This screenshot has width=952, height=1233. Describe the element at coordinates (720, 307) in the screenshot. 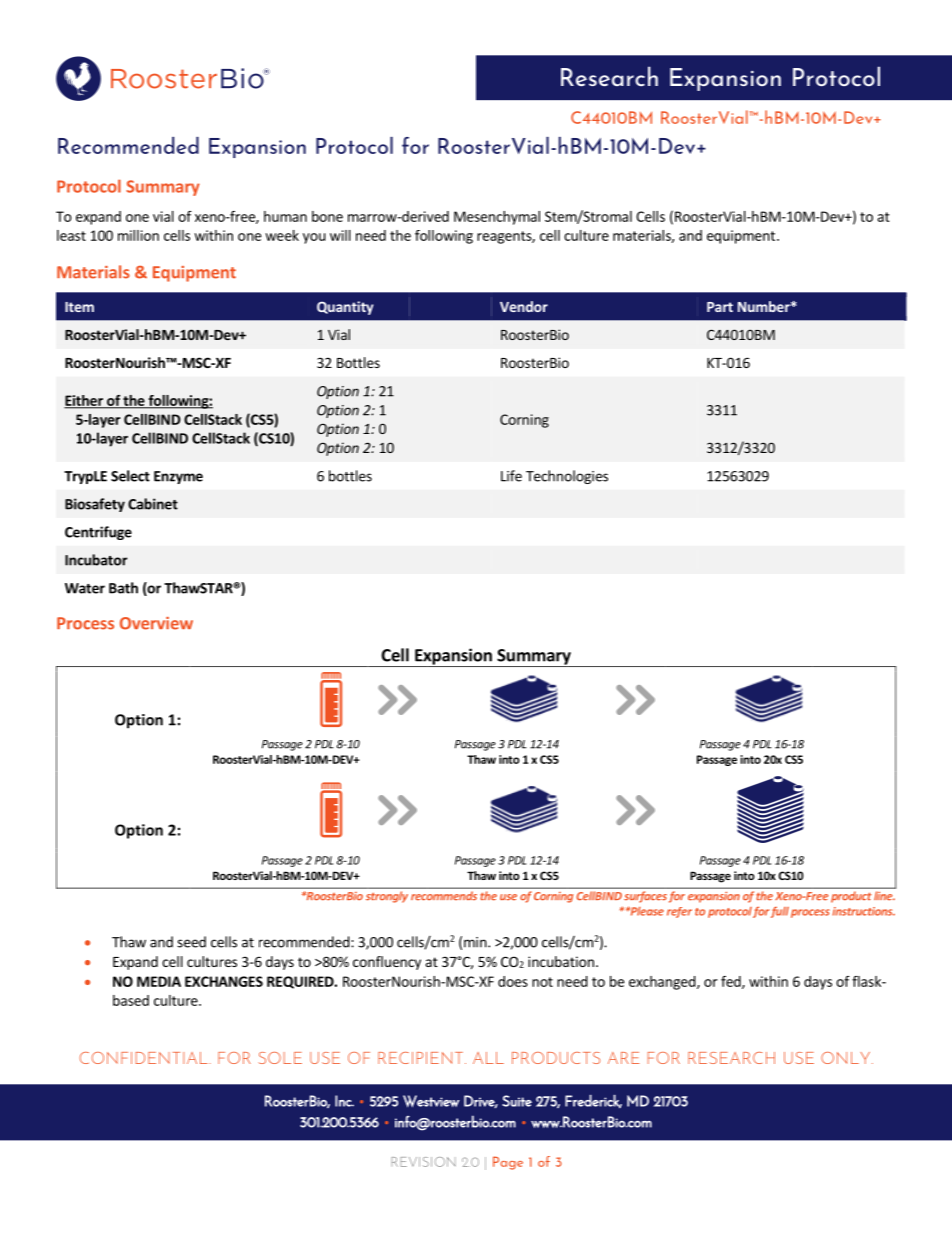

I see `Part` at that location.
